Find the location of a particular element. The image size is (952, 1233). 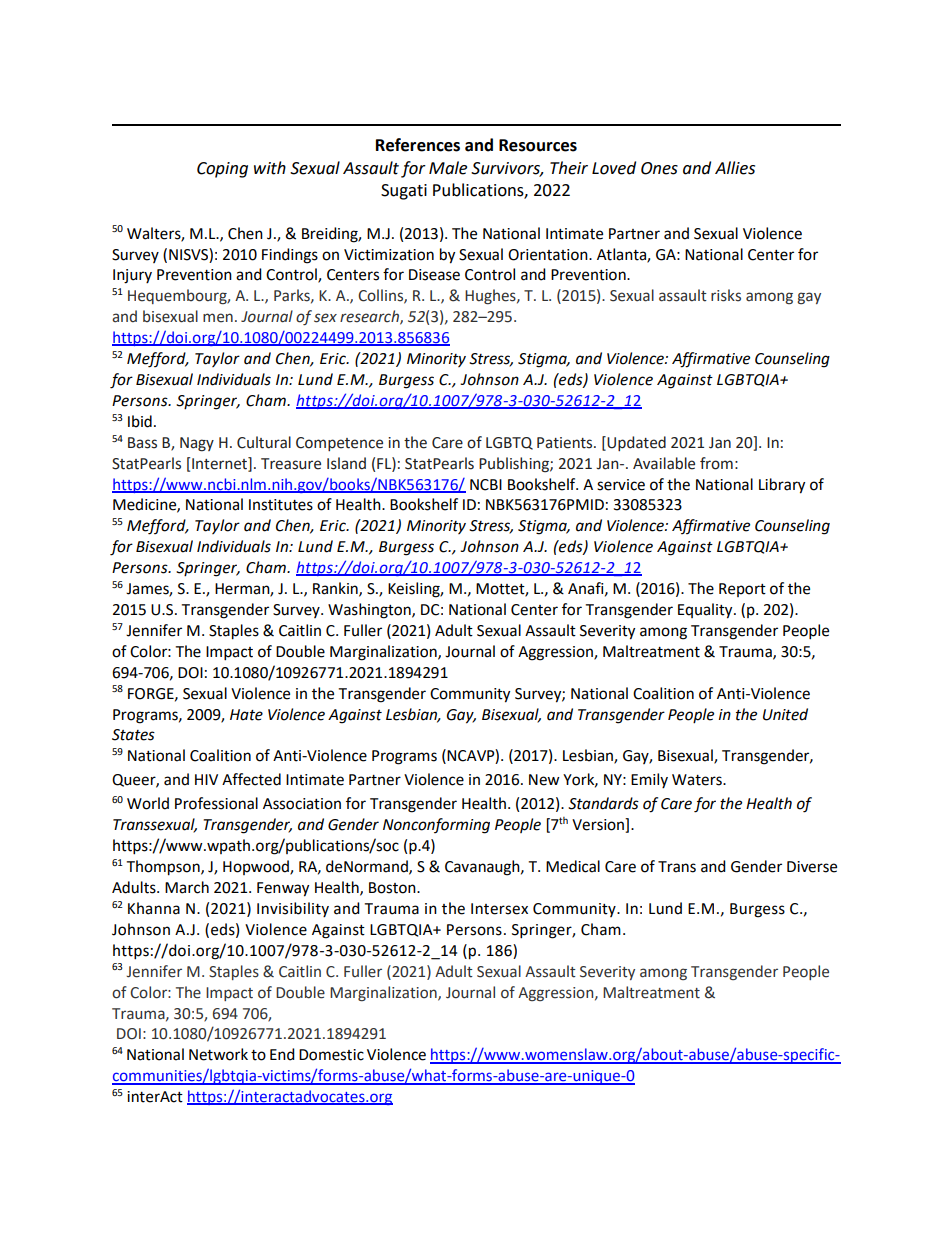

Network is located at coordinates (218, 1054).
